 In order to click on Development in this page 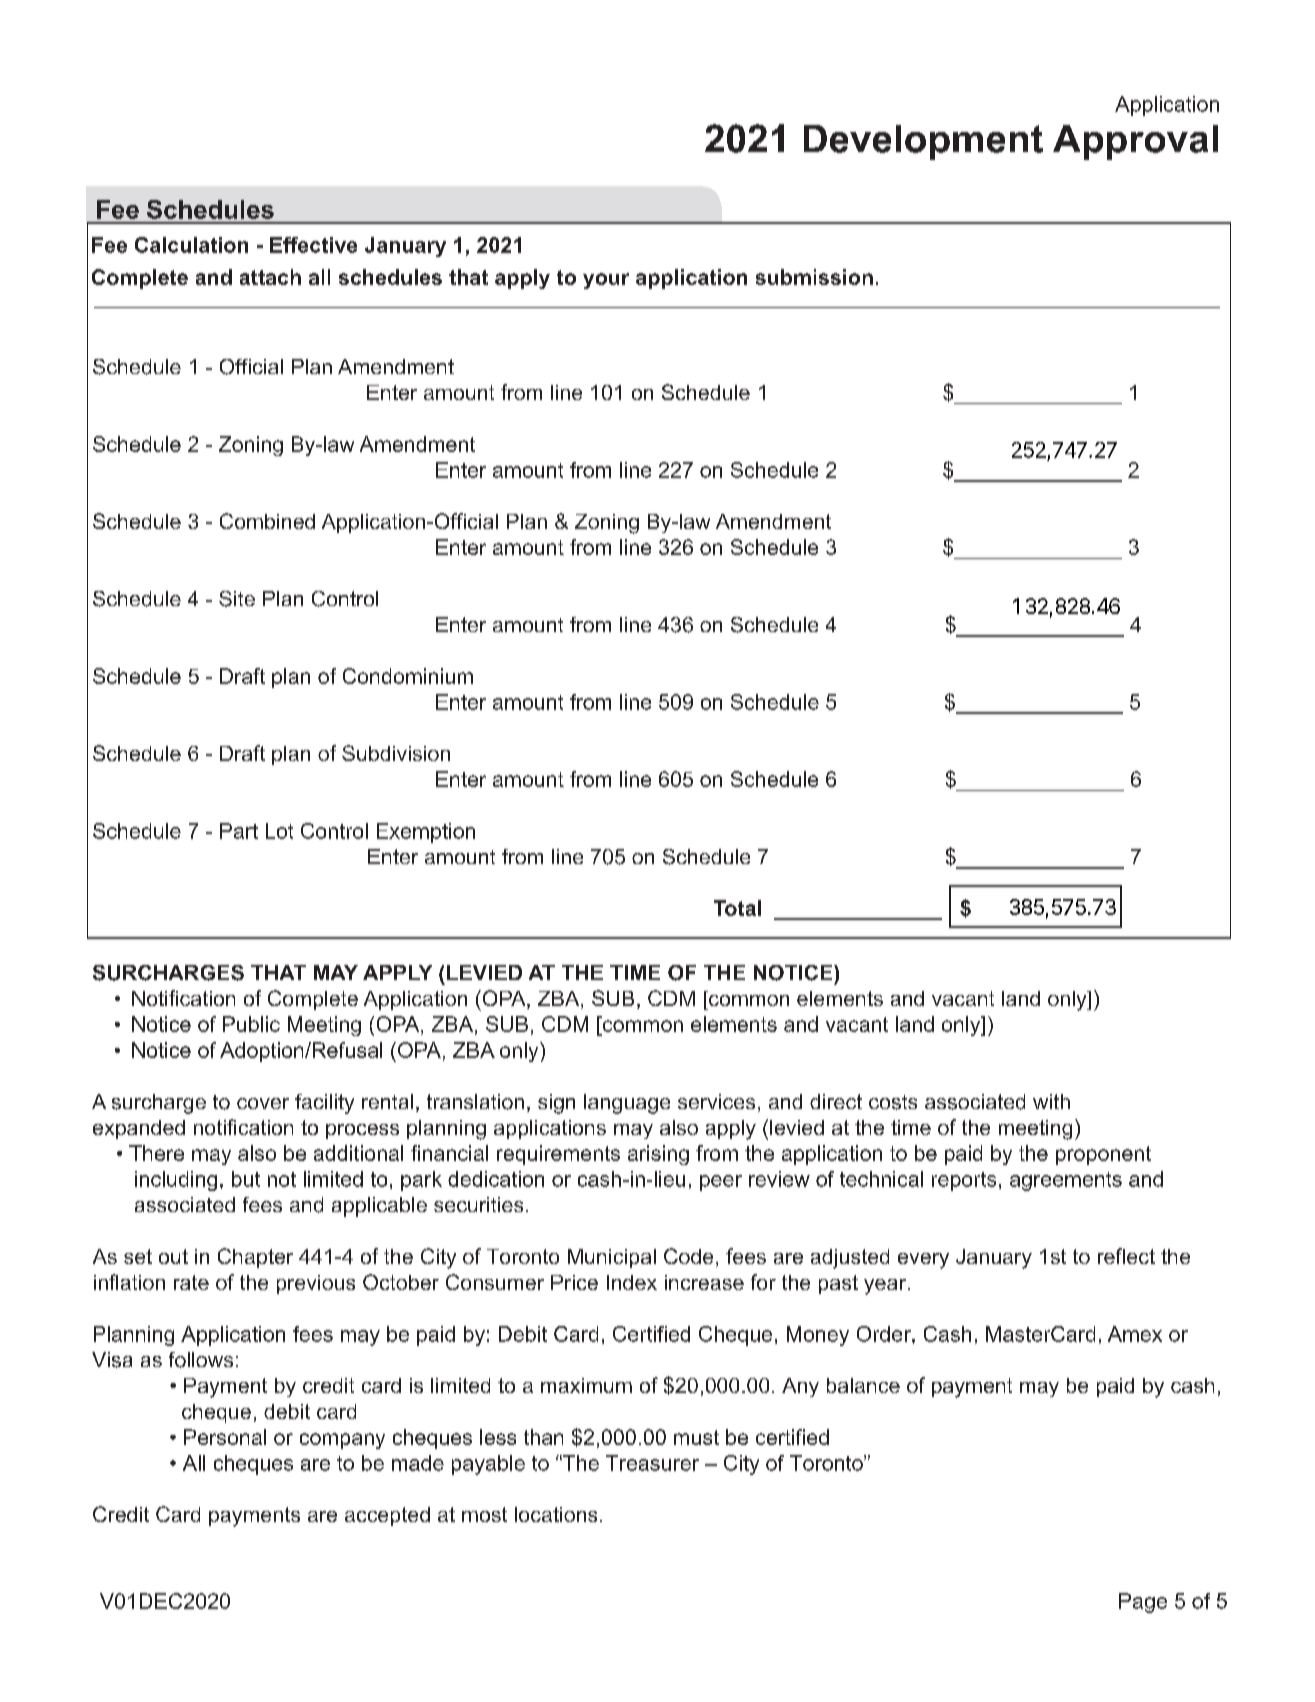, I will do `click(923, 142)`.
